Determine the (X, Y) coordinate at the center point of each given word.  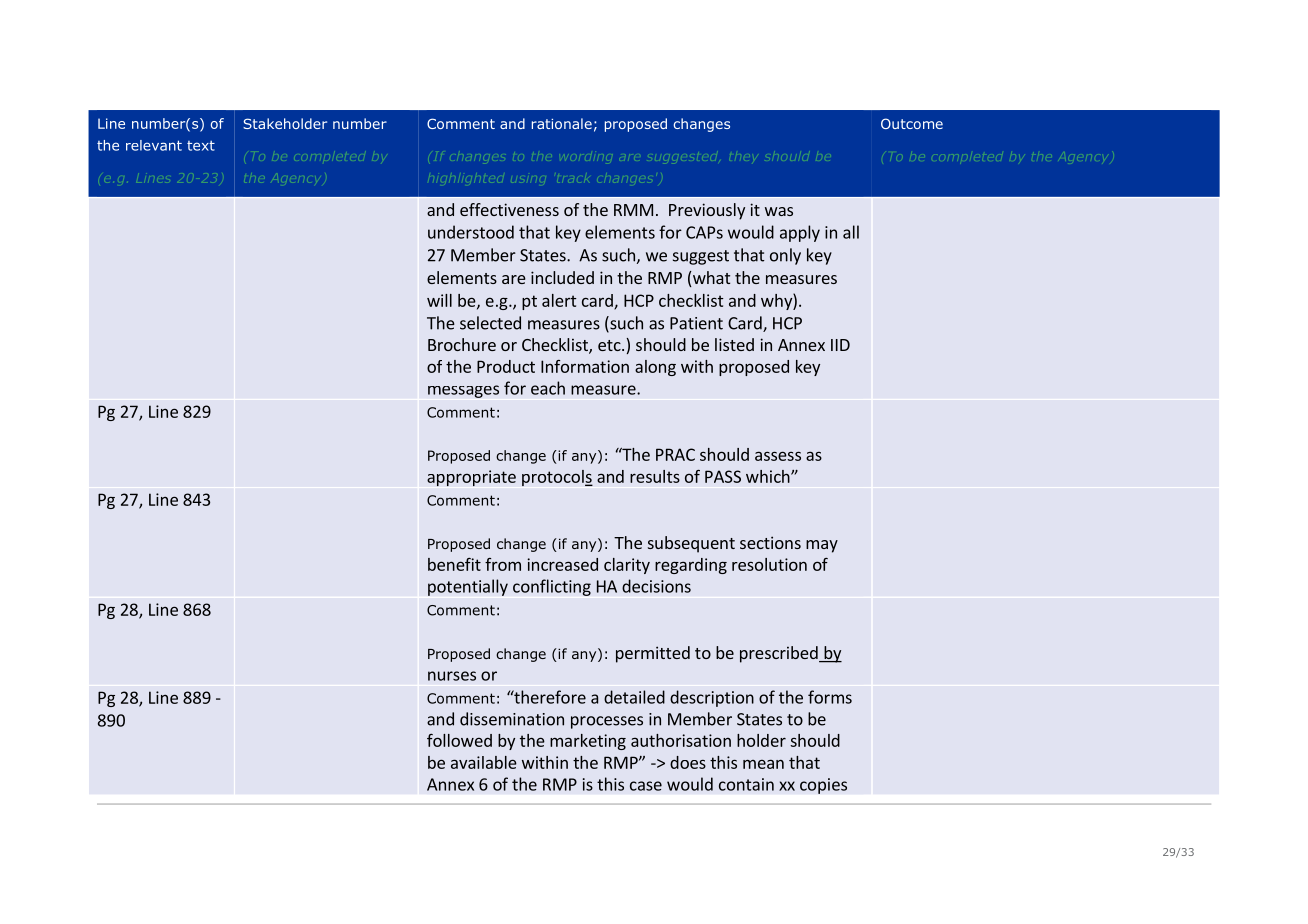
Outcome (912, 123)
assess (778, 456)
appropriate (471, 478)
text (201, 146)
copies (823, 786)
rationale (562, 123)
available (484, 762)
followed (459, 740)
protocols (557, 478)
